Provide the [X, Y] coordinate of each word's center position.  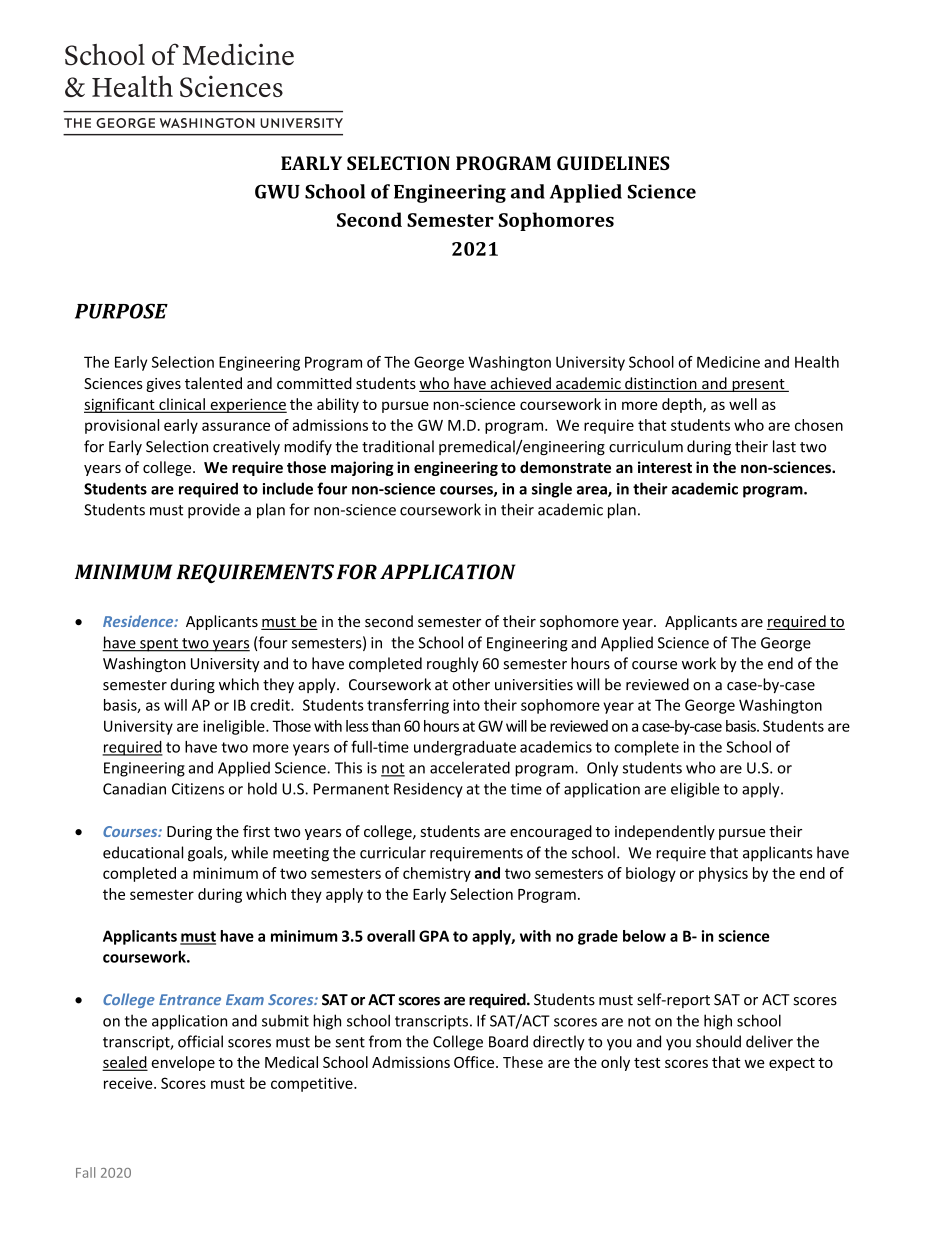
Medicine [728, 362]
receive [129, 1083]
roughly [453, 664]
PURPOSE [121, 311]
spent [159, 645]
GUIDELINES [613, 163]
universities [534, 685]
